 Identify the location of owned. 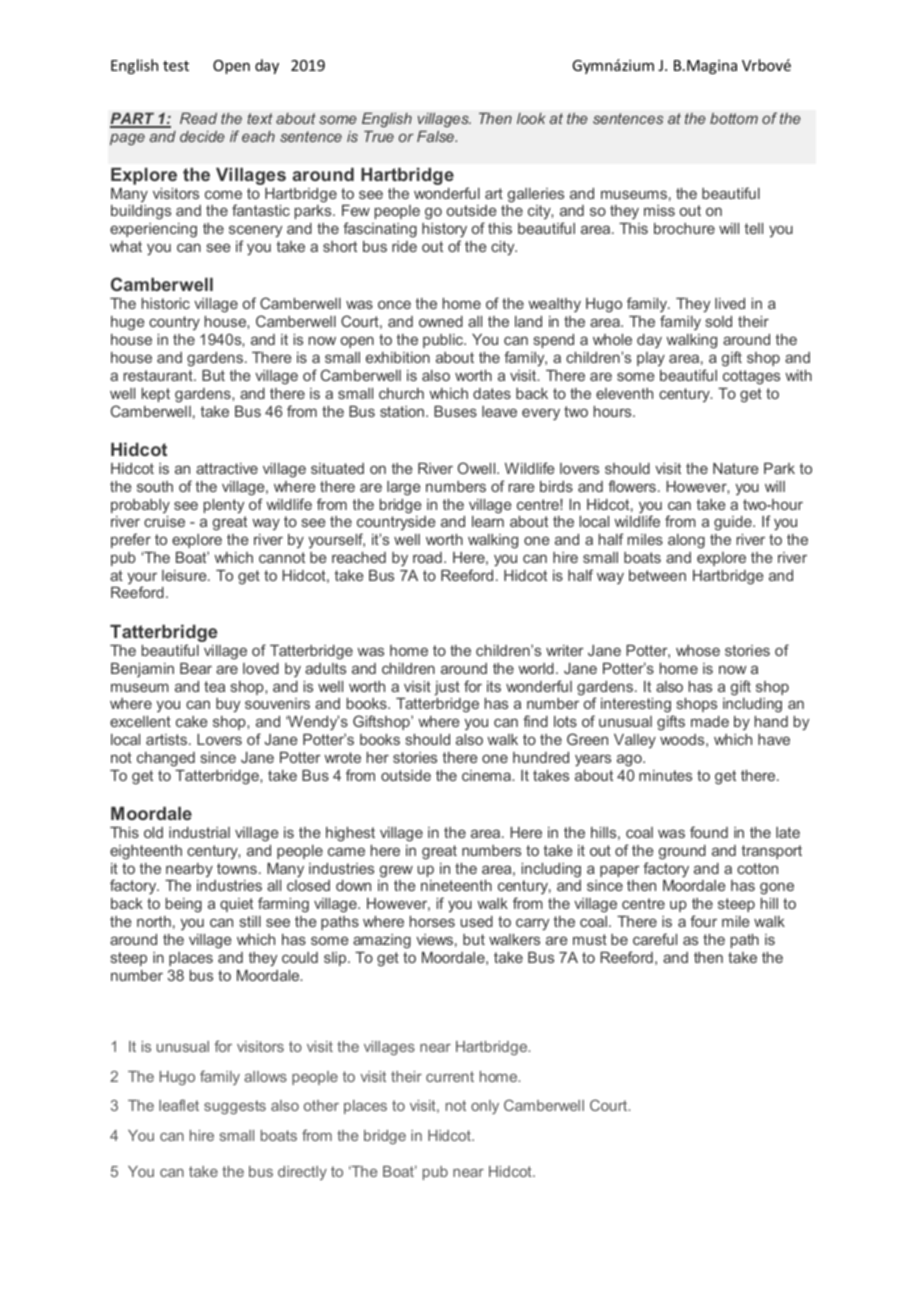
(441, 321).
